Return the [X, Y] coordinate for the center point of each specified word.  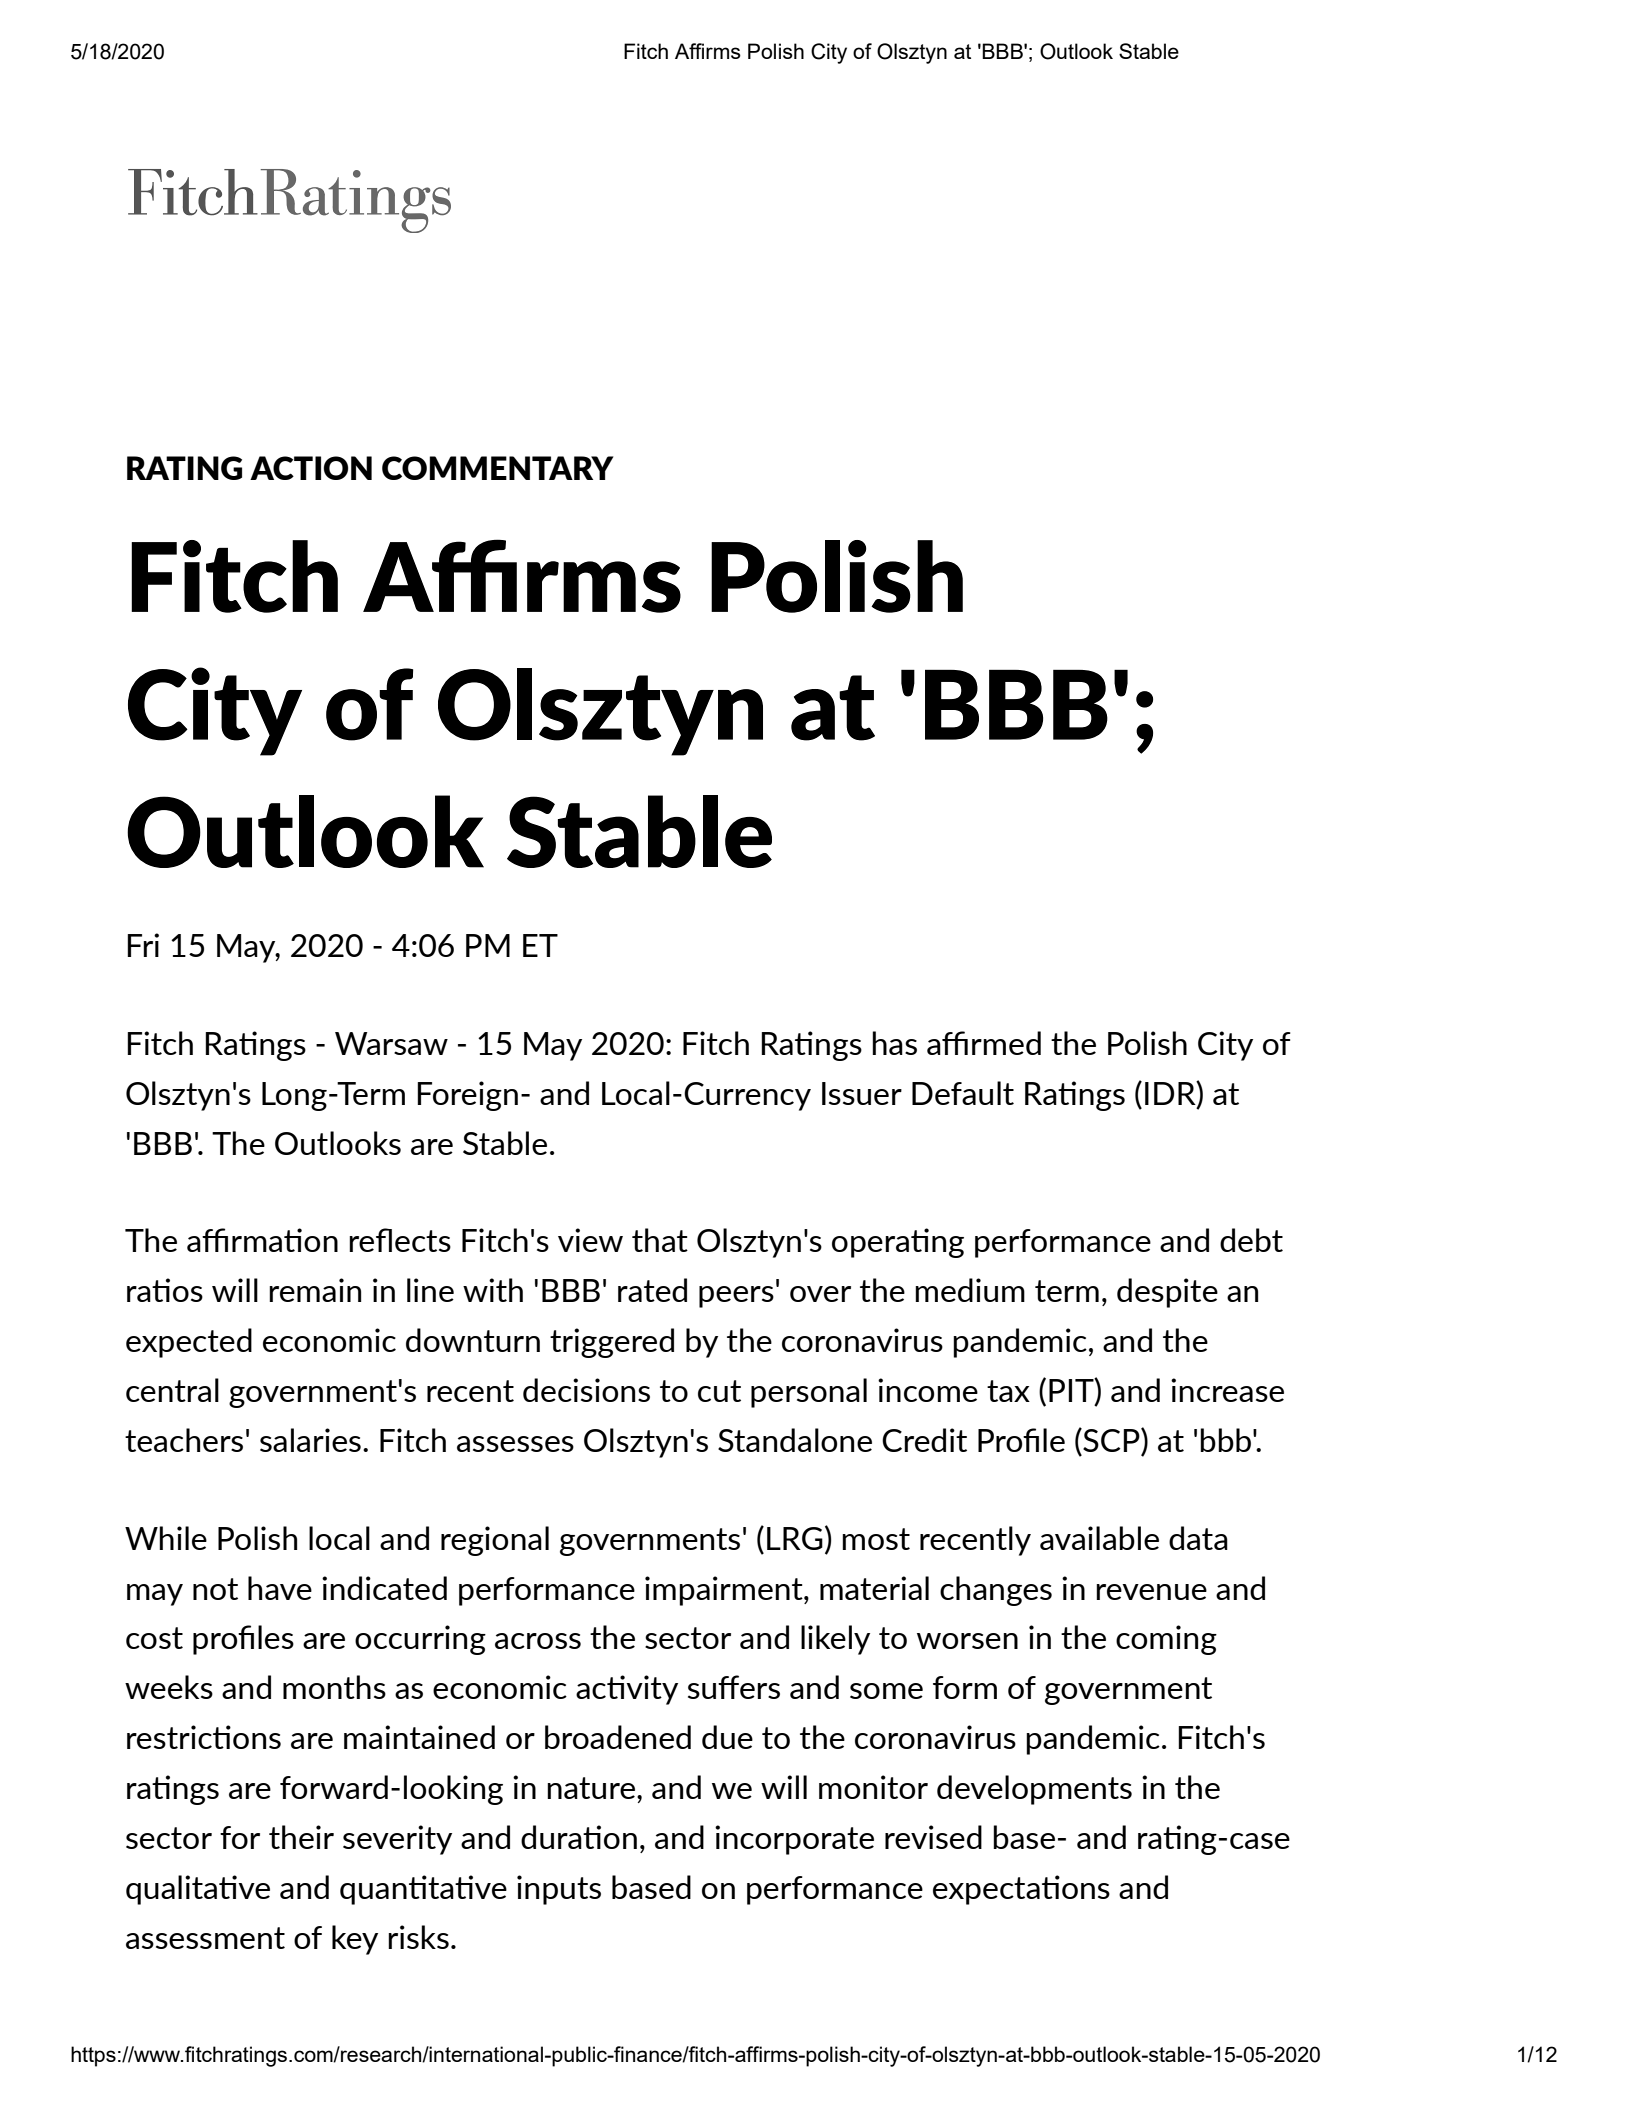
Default [963, 1093]
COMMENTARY [497, 468]
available [1099, 1538]
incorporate [794, 1840]
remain [315, 1290]
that [660, 1240]
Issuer [862, 1093]
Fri [143, 945]
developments [1034, 1790]
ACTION [311, 468]
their [301, 1837]
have [280, 1588]
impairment [725, 1591]
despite [1167, 1293]
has [894, 1043]
